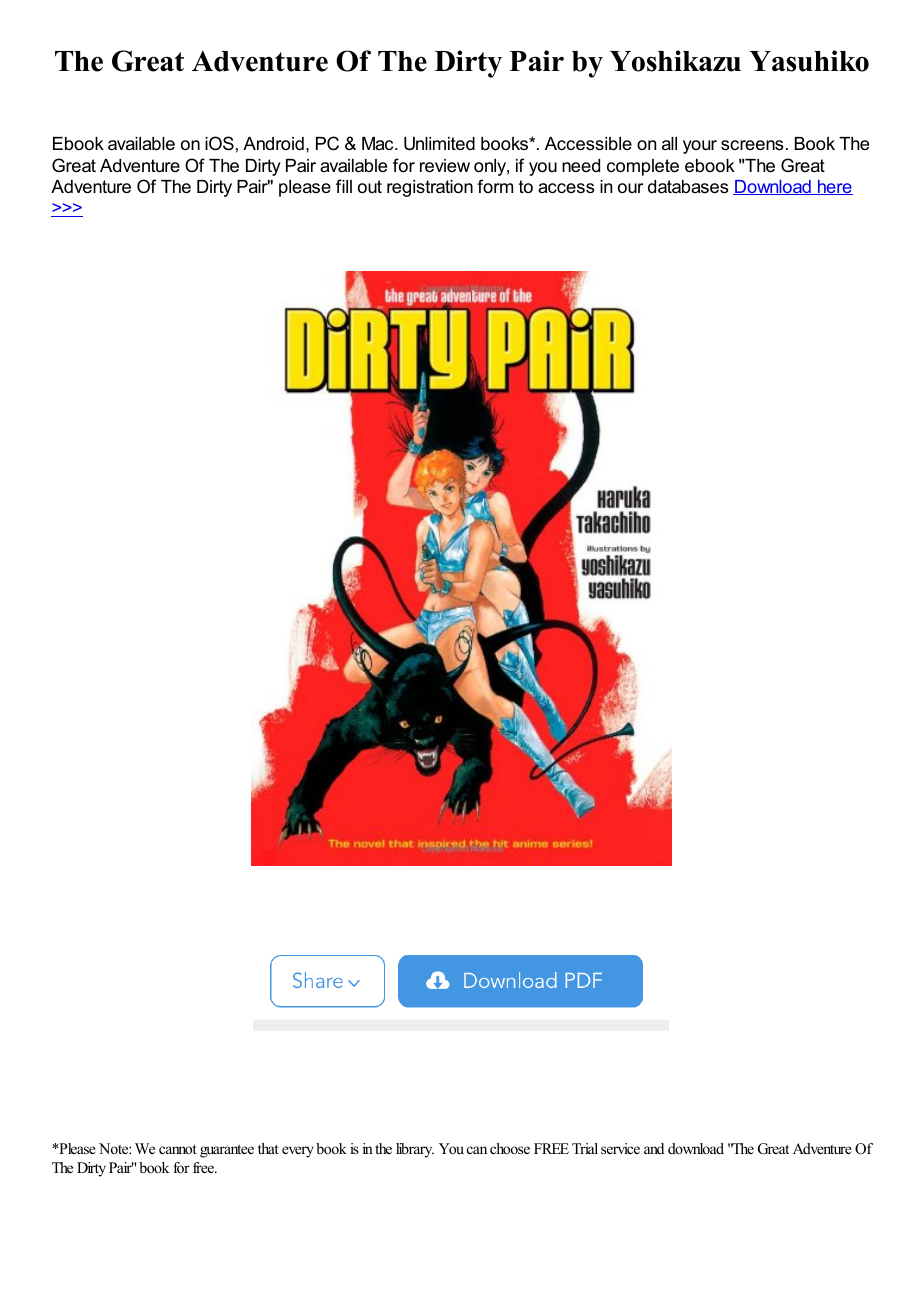 The image size is (924, 1308). What do you see at coordinates (834, 187) in the image?
I see `here` at bounding box center [834, 187].
